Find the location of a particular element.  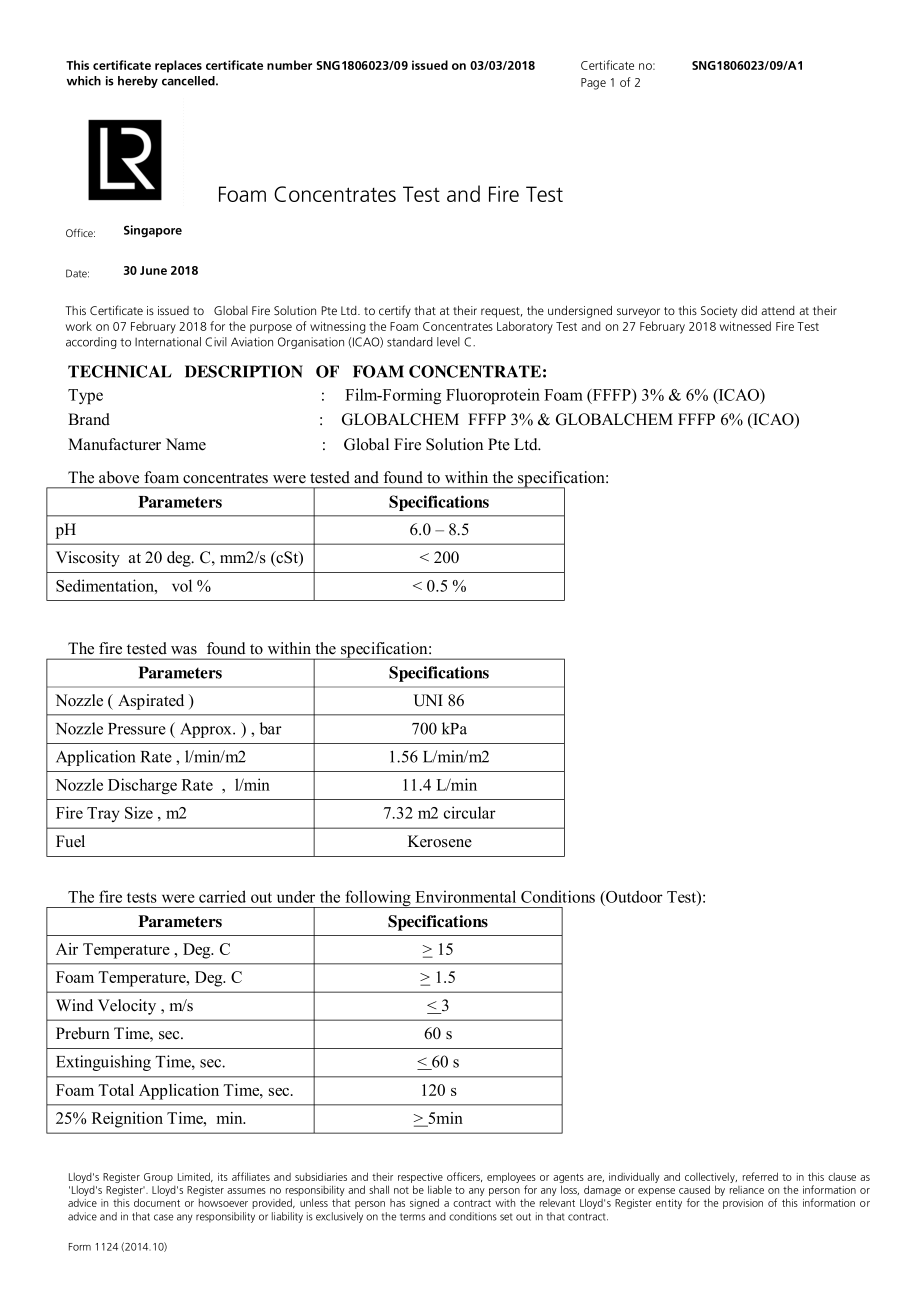

hereby is located at coordinates (138, 82).
